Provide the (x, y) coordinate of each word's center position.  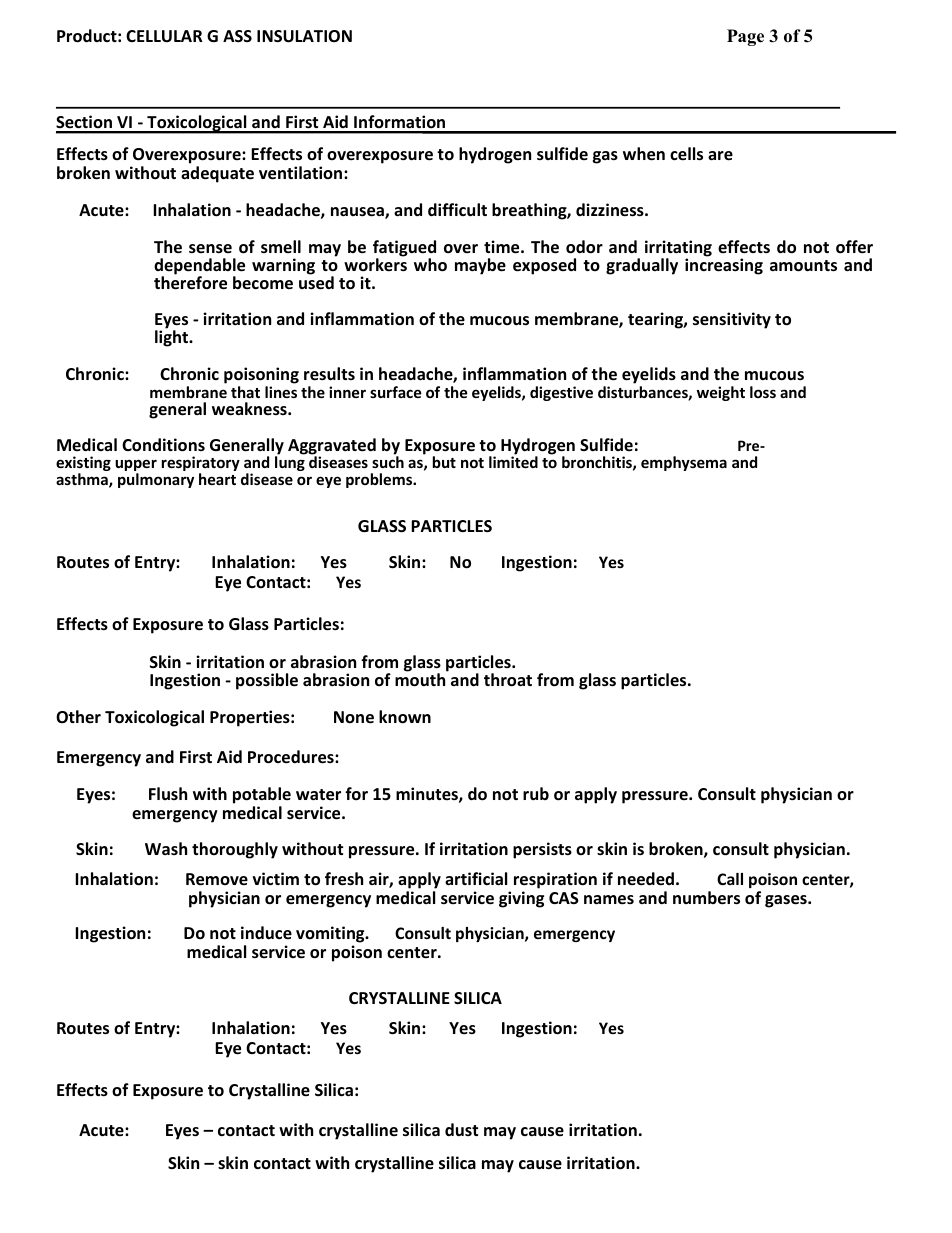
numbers (706, 898)
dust (461, 1129)
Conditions (163, 445)
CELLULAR (164, 36)
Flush (168, 793)
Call (730, 879)
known (405, 717)
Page (745, 37)
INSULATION (304, 36)
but (444, 462)
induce (266, 933)
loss (763, 392)
